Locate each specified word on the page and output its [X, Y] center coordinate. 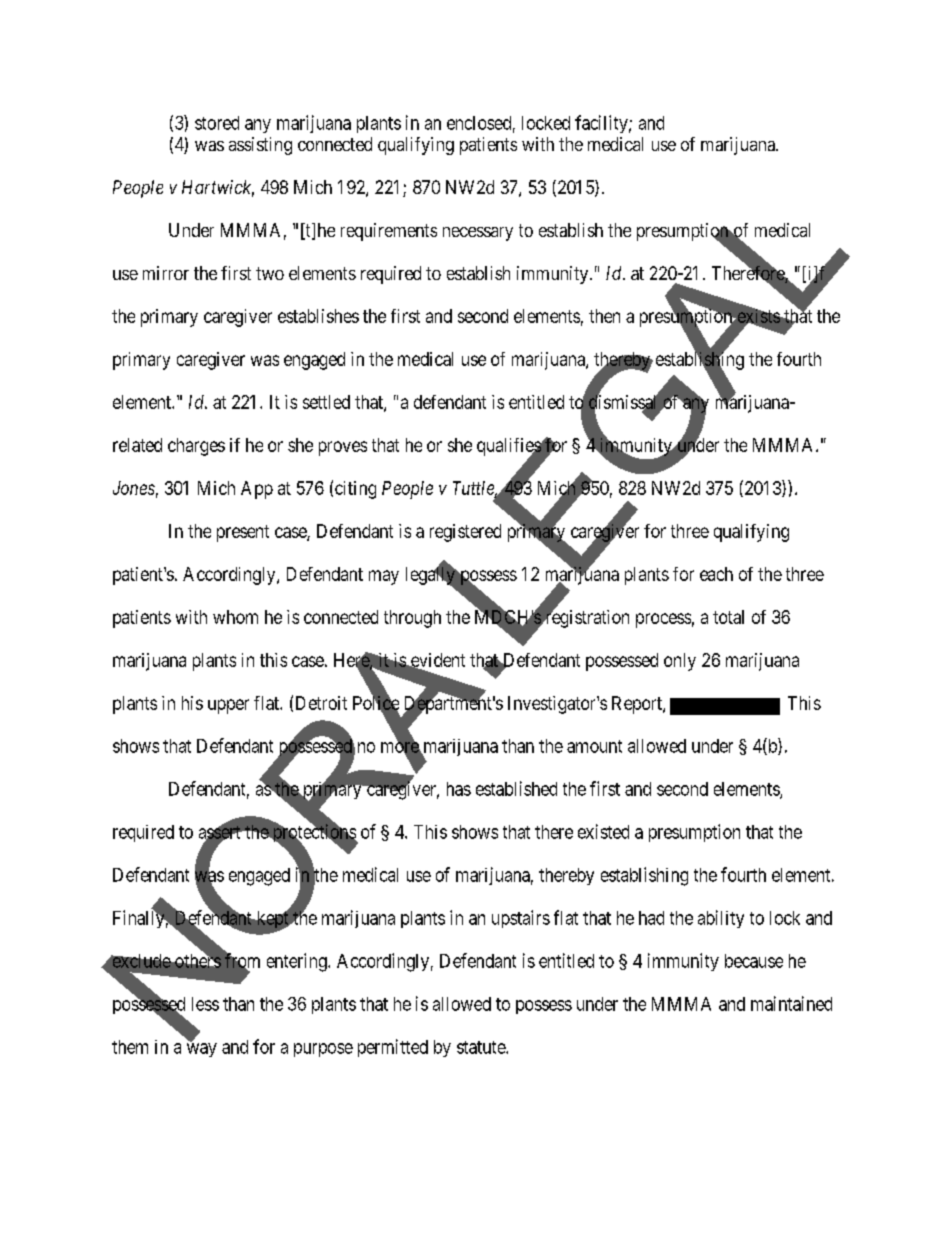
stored [217, 123]
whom [235, 617]
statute [482, 1047]
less [205, 1004]
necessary [478, 234]
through [412, 619]
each [716, 574]
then [604, 316]
